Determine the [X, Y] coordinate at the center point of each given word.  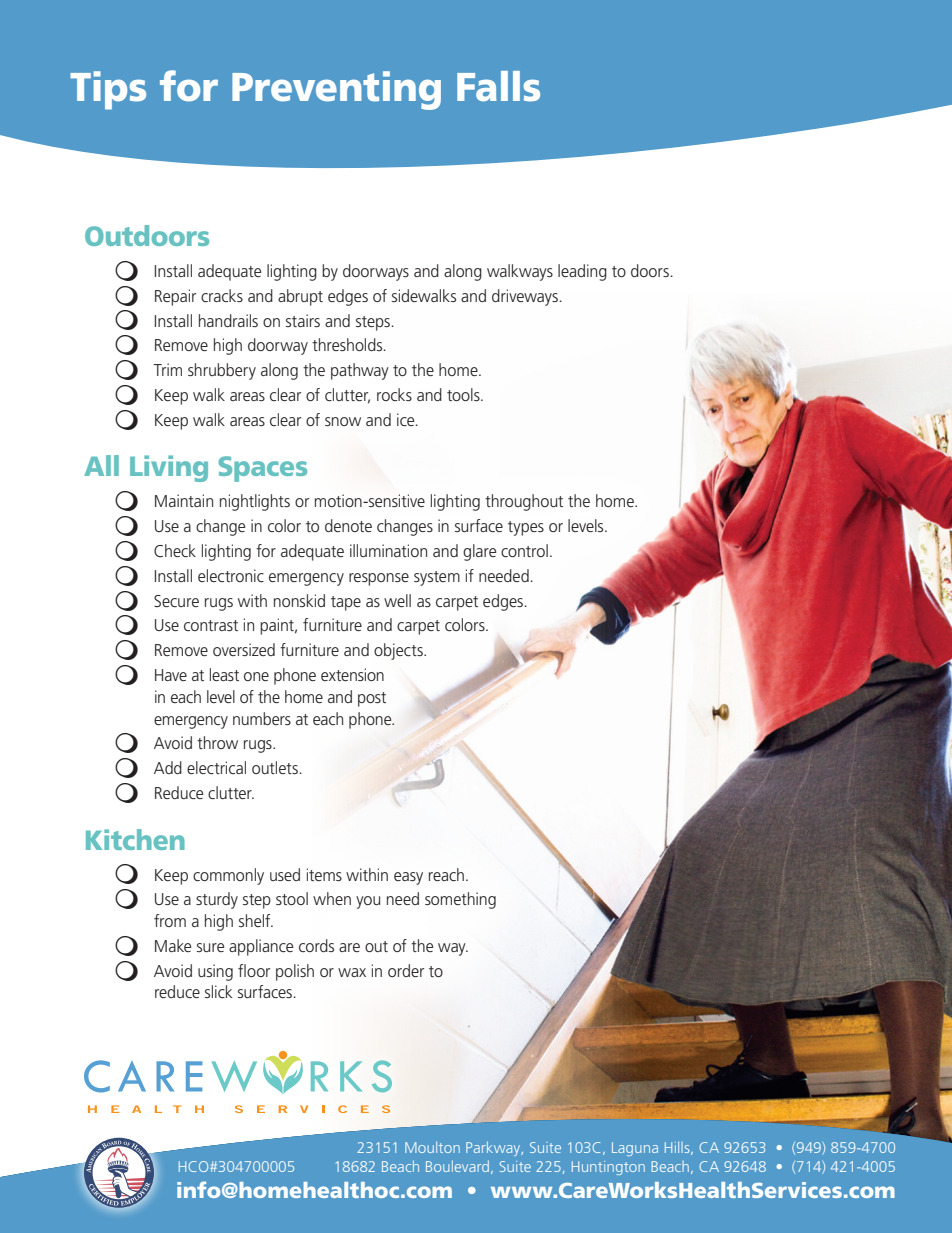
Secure [176, 601]
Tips [108, 90]
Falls [498, 86]
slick [218, 991]
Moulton [432, 1147]
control [524, 550]
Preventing [336, 90]
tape [346, 603]
